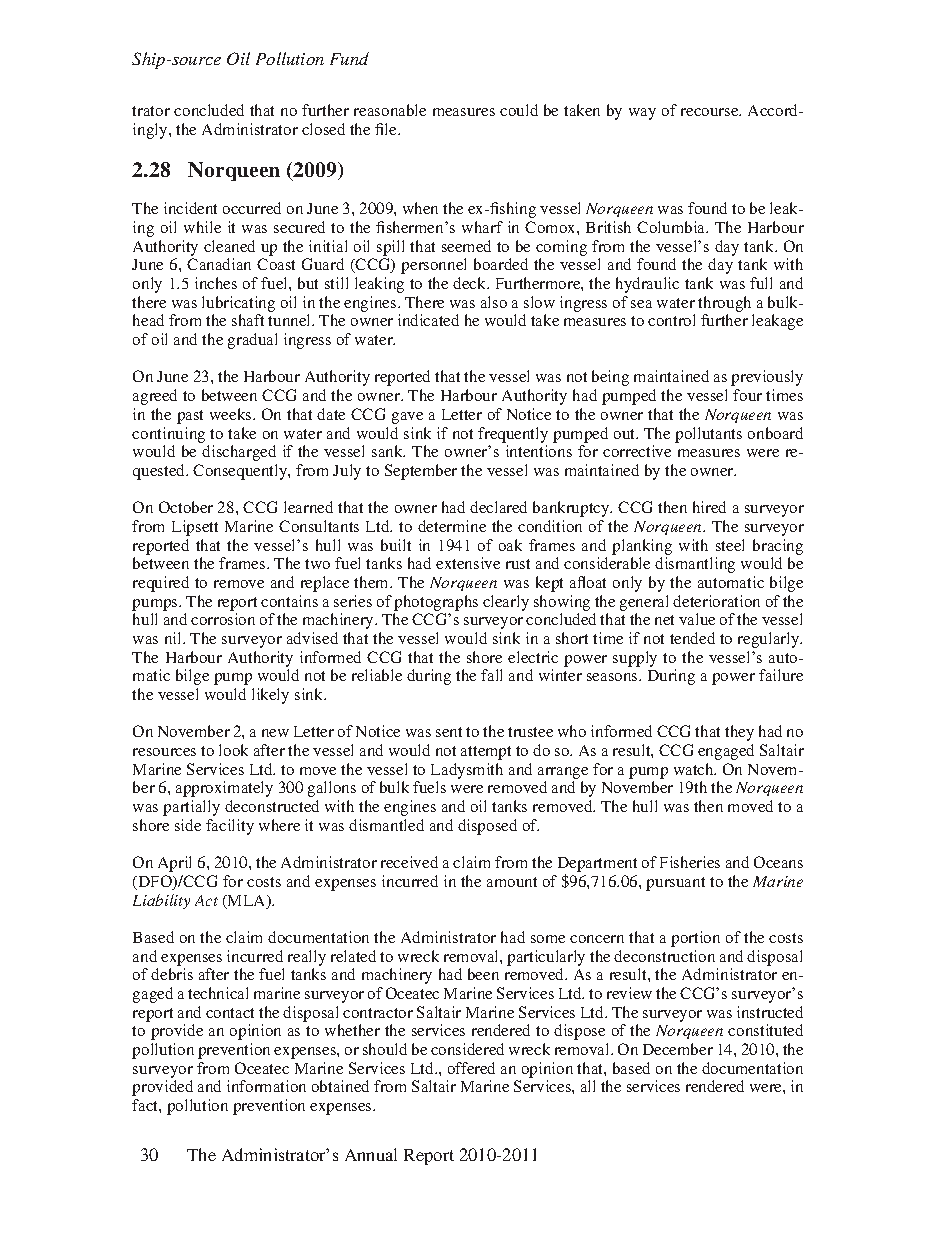 The image size is (952, 1233). I want to click on offered, so click(471, 1068).
